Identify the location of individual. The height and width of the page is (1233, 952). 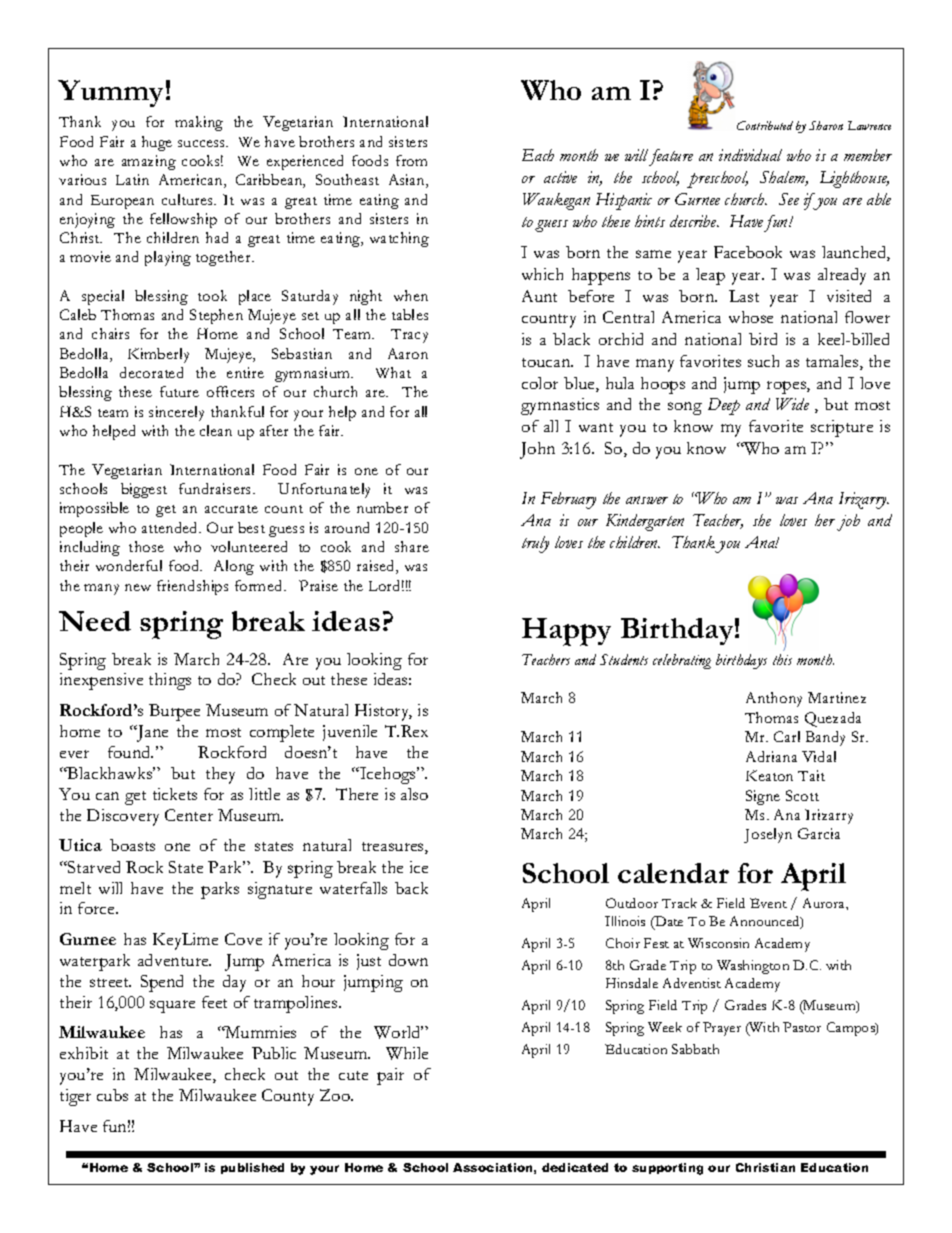
(750, 155).
